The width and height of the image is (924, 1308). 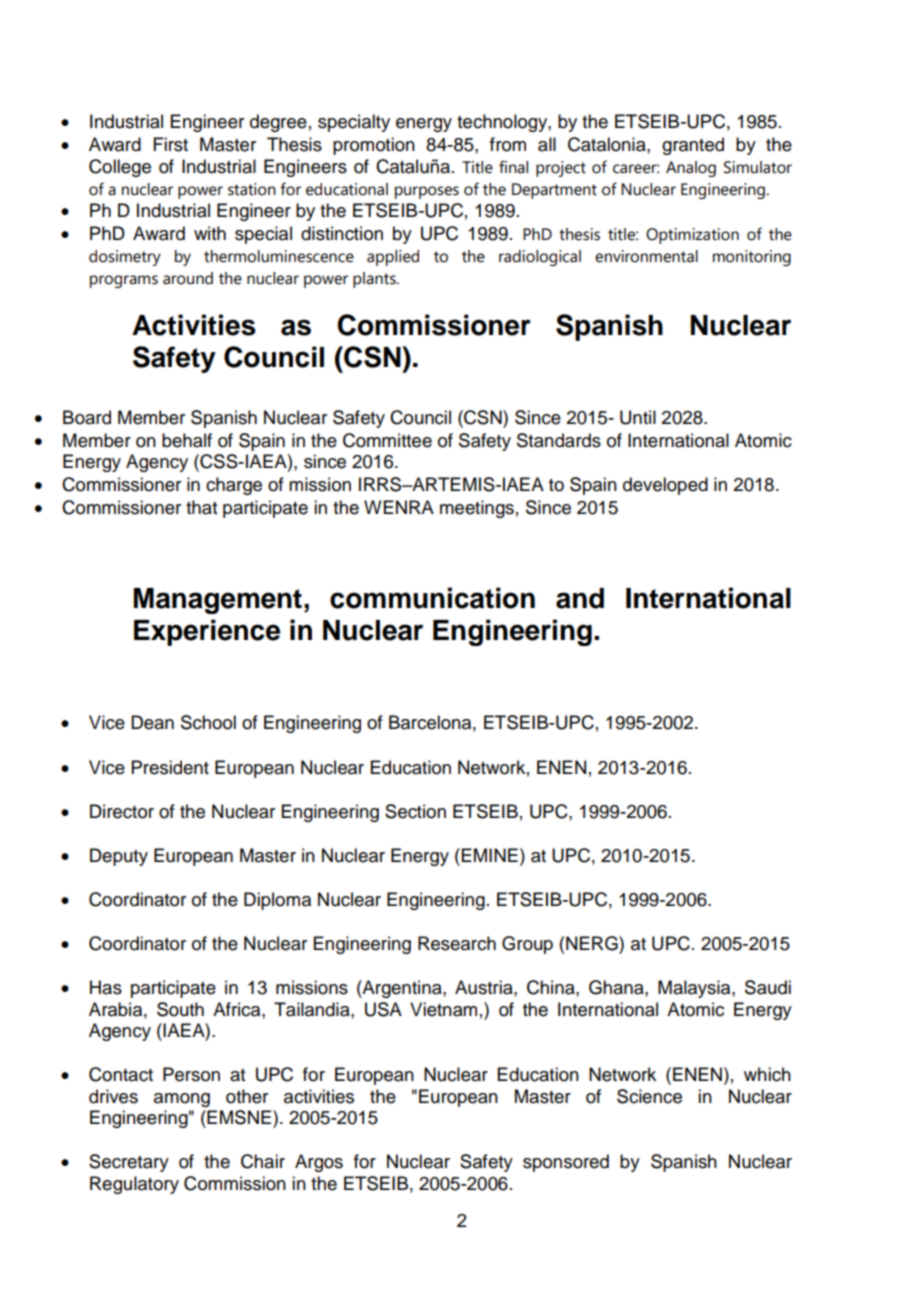 What do you see at coordinates (129, 1163) in the image?
I see `Secretary` at bounding box center [129, 1163].
